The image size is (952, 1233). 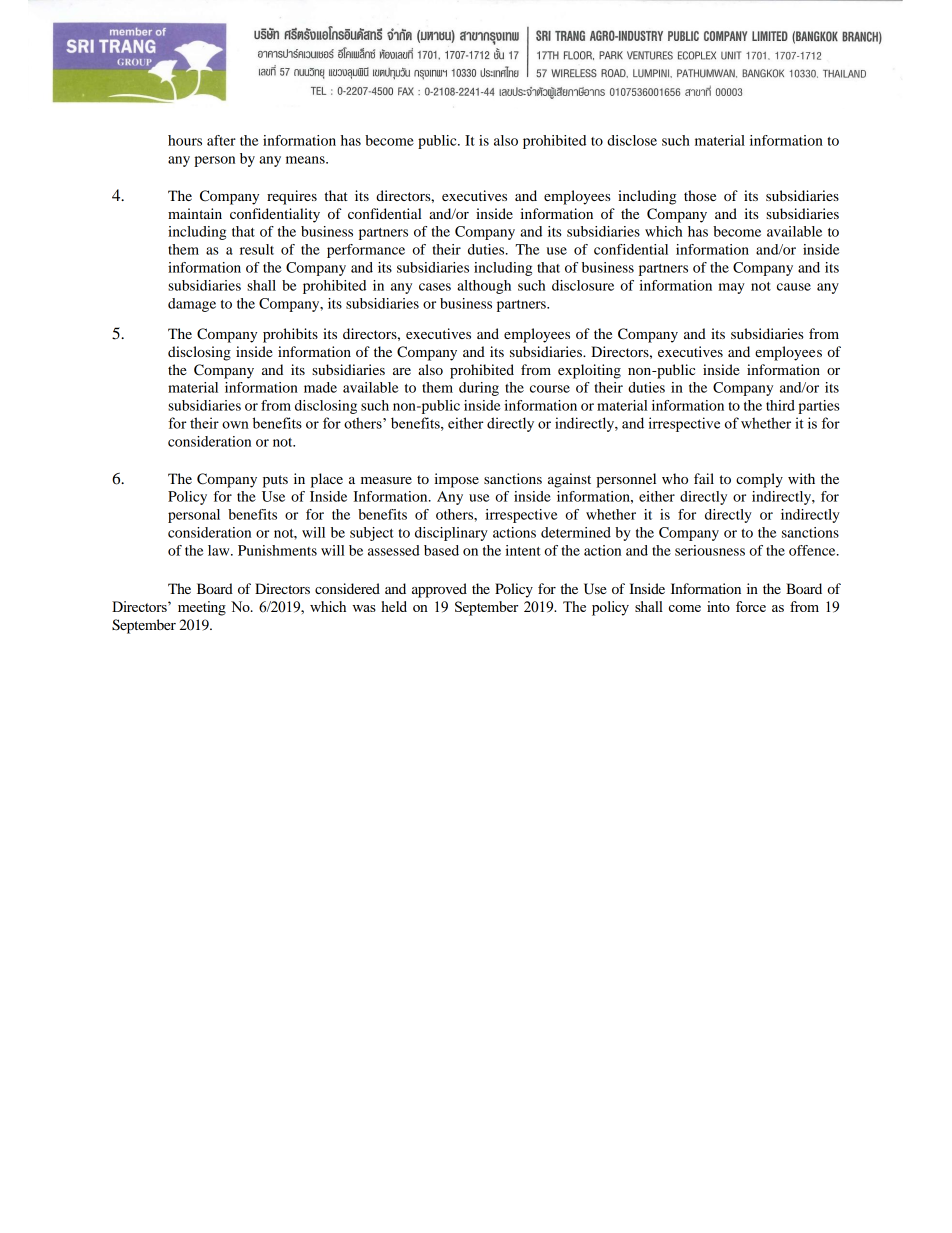 I want to click on force, so click(x=751, y=606).
